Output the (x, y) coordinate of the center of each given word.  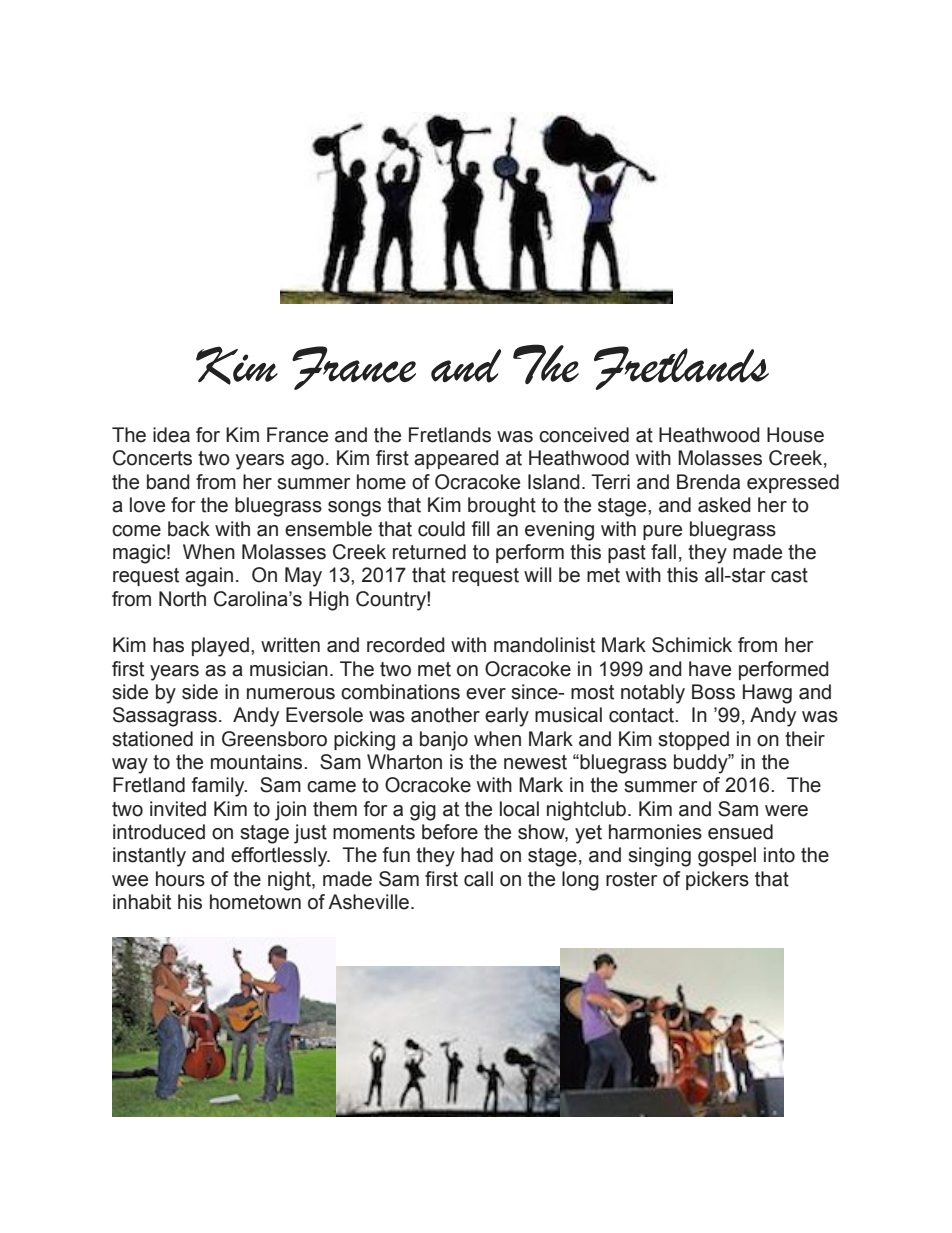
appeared (456, 459)
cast (789, 575)
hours (180, 879)
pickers (717, 880)
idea (171, 435)
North (182, 599)
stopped (693, 740)
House (795, 435)
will (537, 574)
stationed (152, 739)
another (445, 715)
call (478, 879)
